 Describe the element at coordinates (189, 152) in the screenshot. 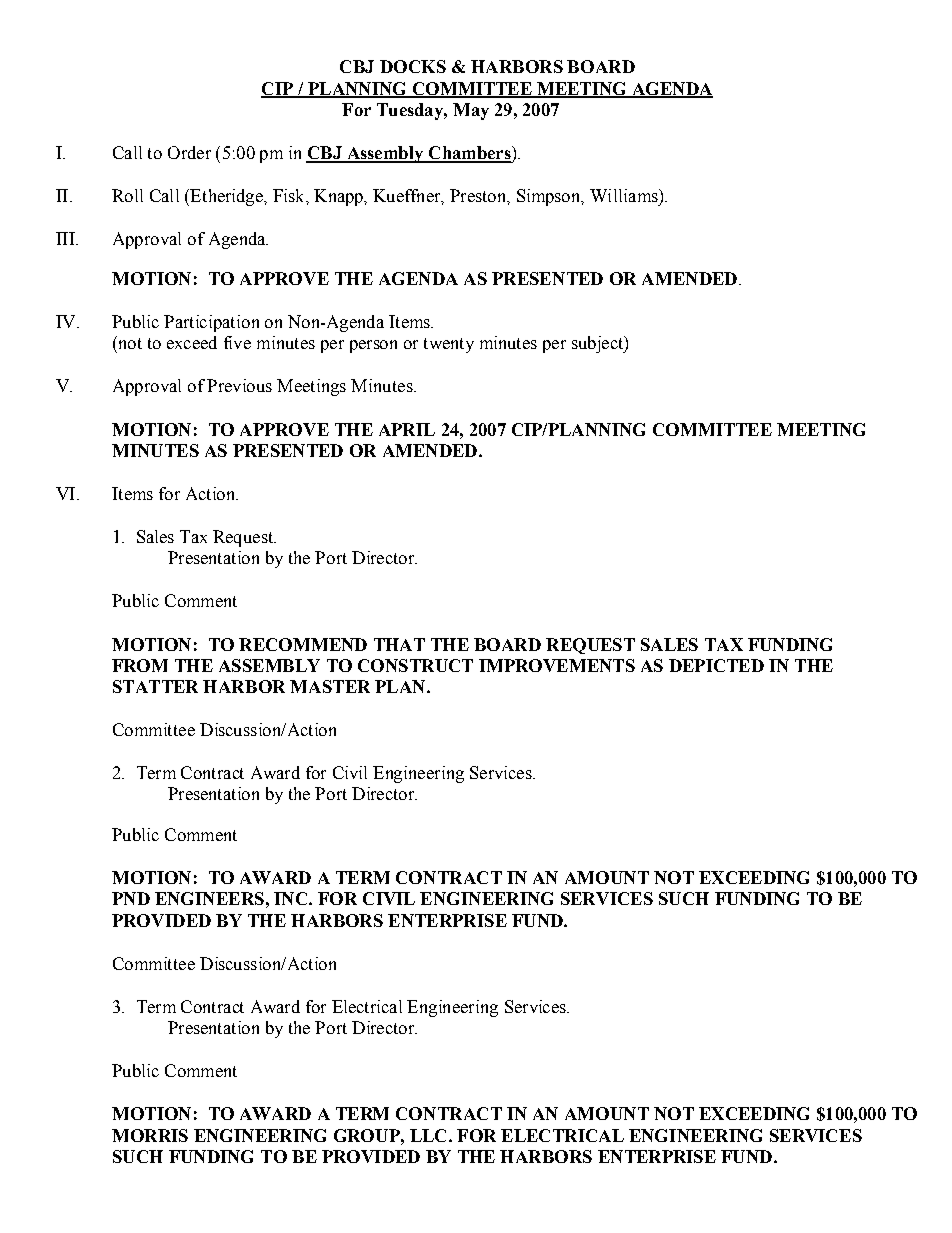

I see `Order` at that location.
